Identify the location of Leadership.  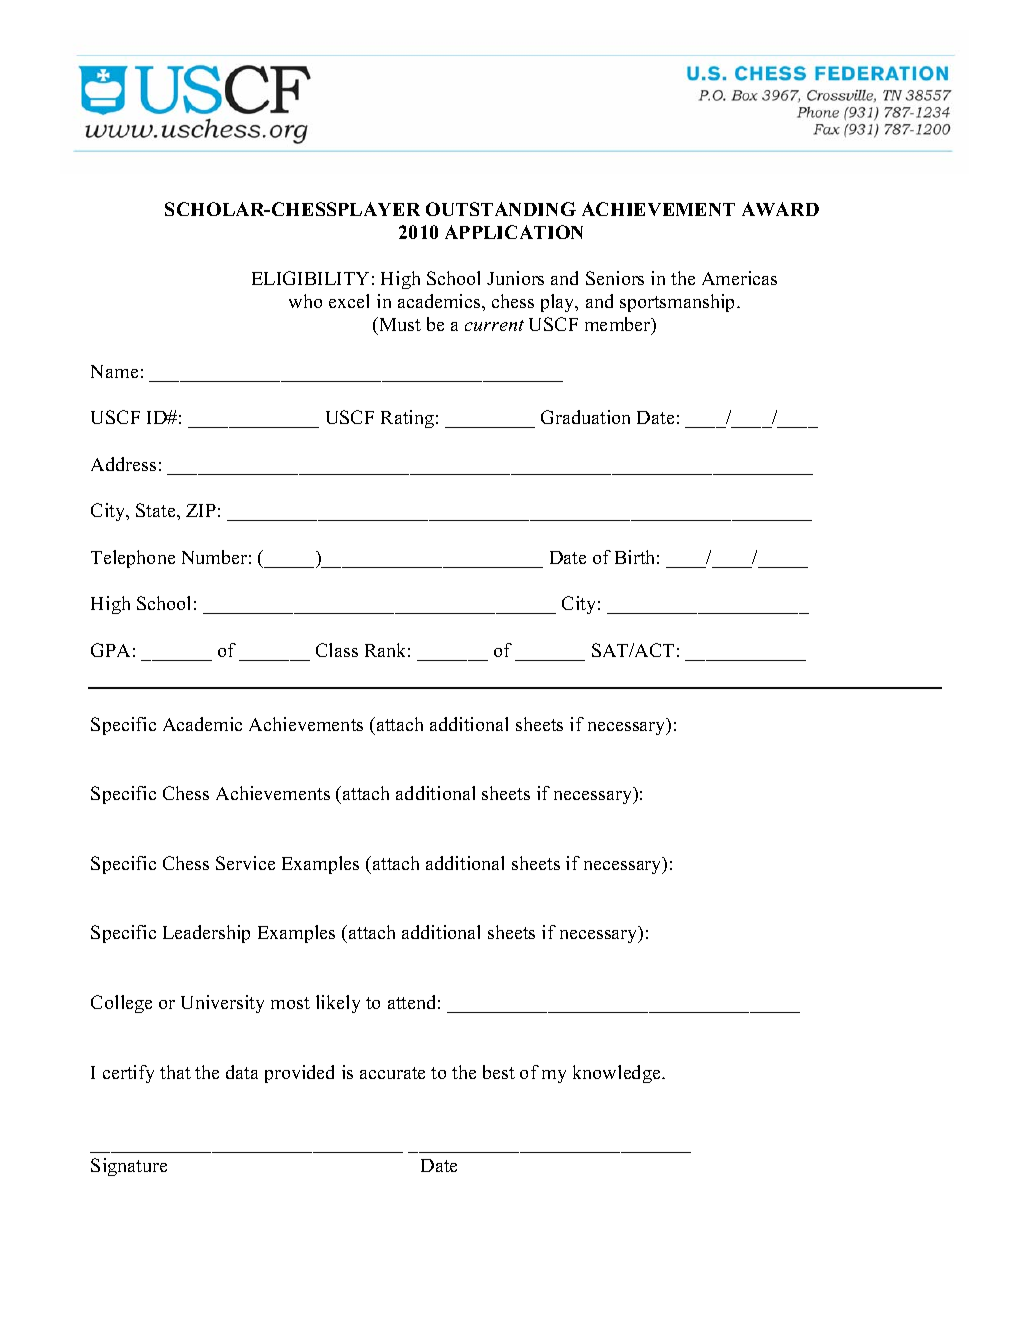
(206, 934).
